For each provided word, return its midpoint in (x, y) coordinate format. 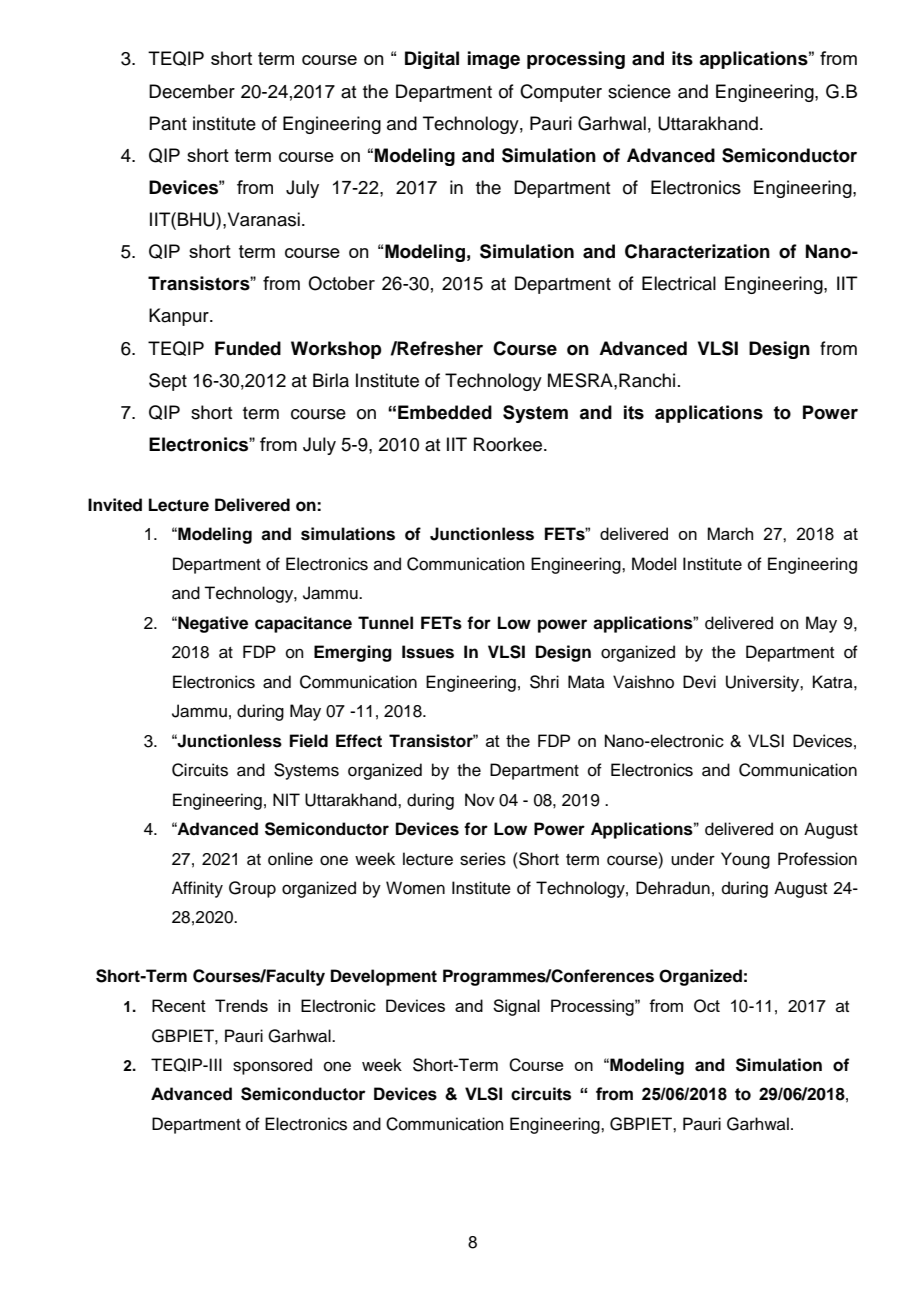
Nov (480, 800)
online (290, 859)
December (192, 91)
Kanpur (180, 317)
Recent (179, 1005)
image (494, 60)
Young (745, 860)
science (639, 91)
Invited (115, 505)
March (730, 533)
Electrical (679, 283)
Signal (516, 1007)
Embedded (445, 412)
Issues (428, 652)
